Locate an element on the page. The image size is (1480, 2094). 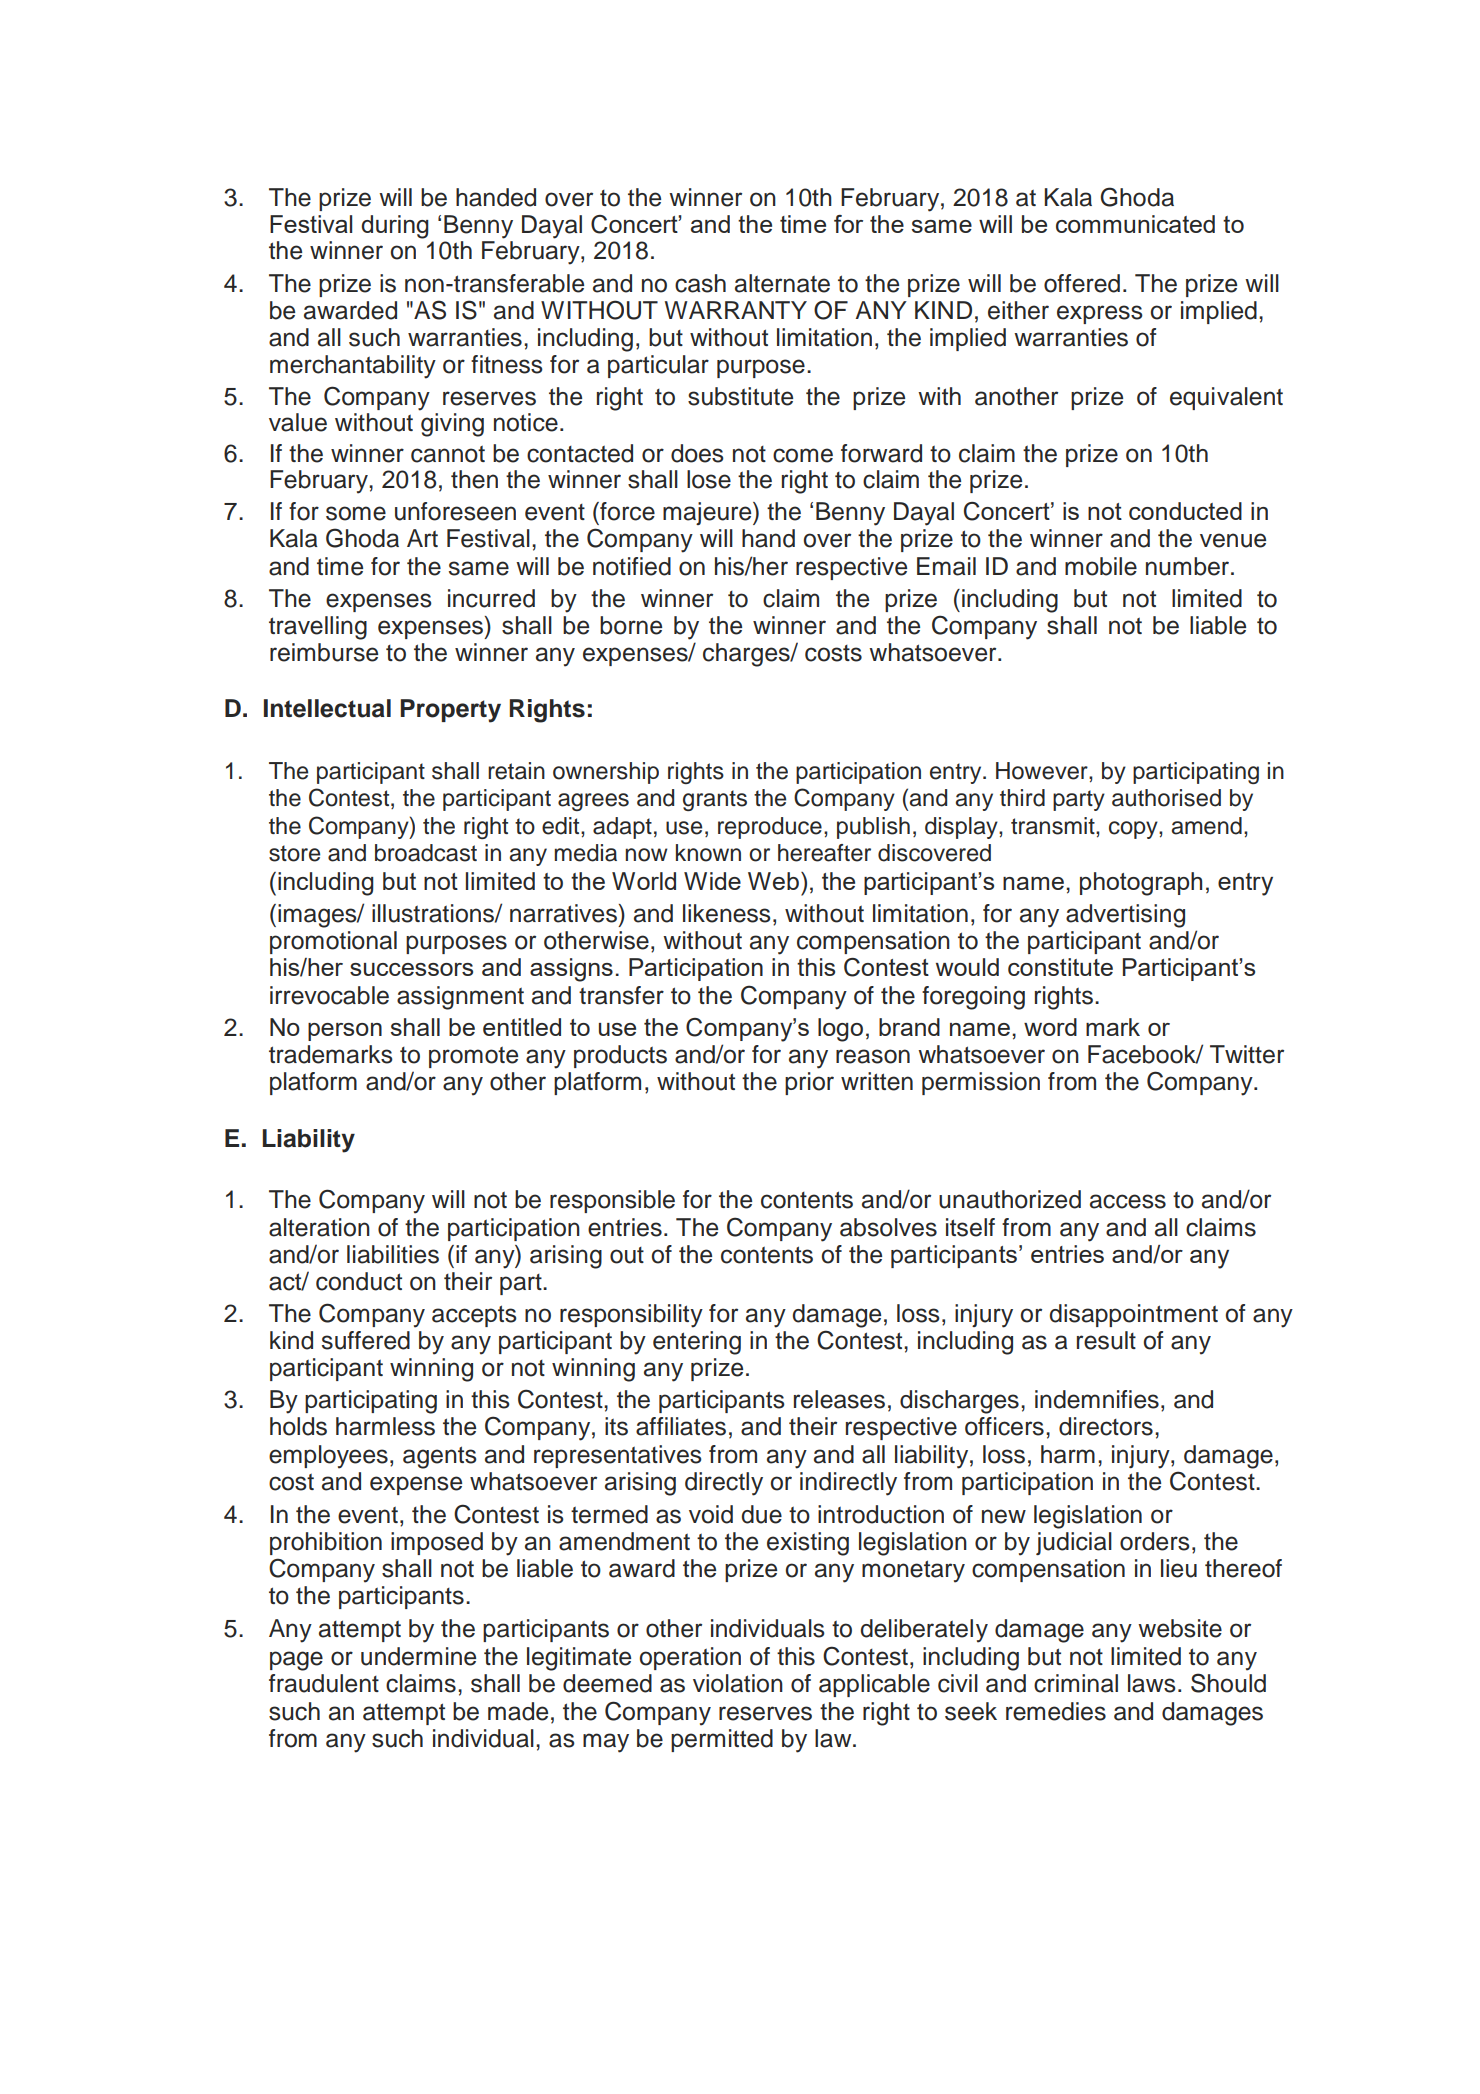
during is located at coordinates (395, 227).
